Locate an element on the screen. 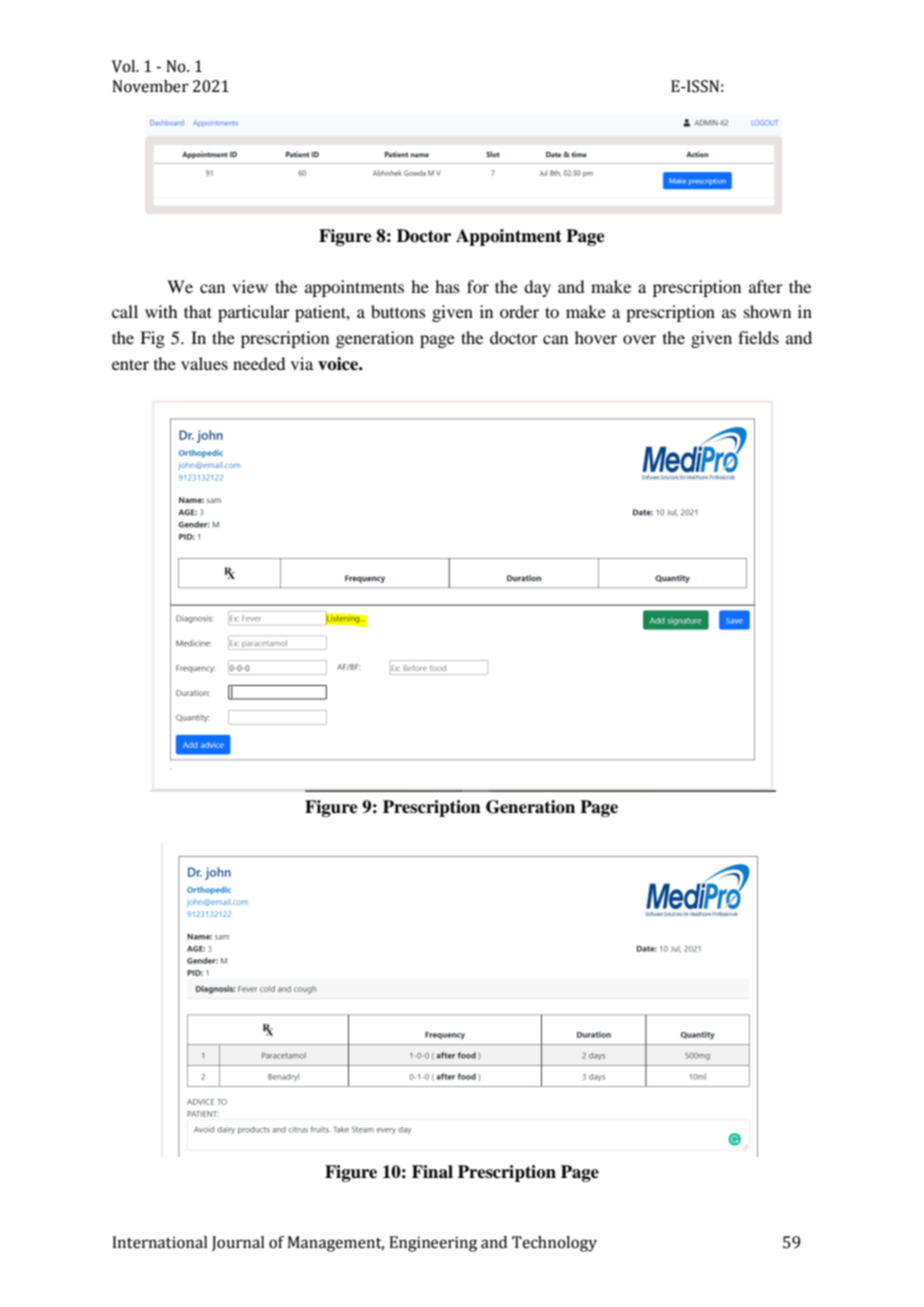  Journal is located at coordinates (238, 1243).
